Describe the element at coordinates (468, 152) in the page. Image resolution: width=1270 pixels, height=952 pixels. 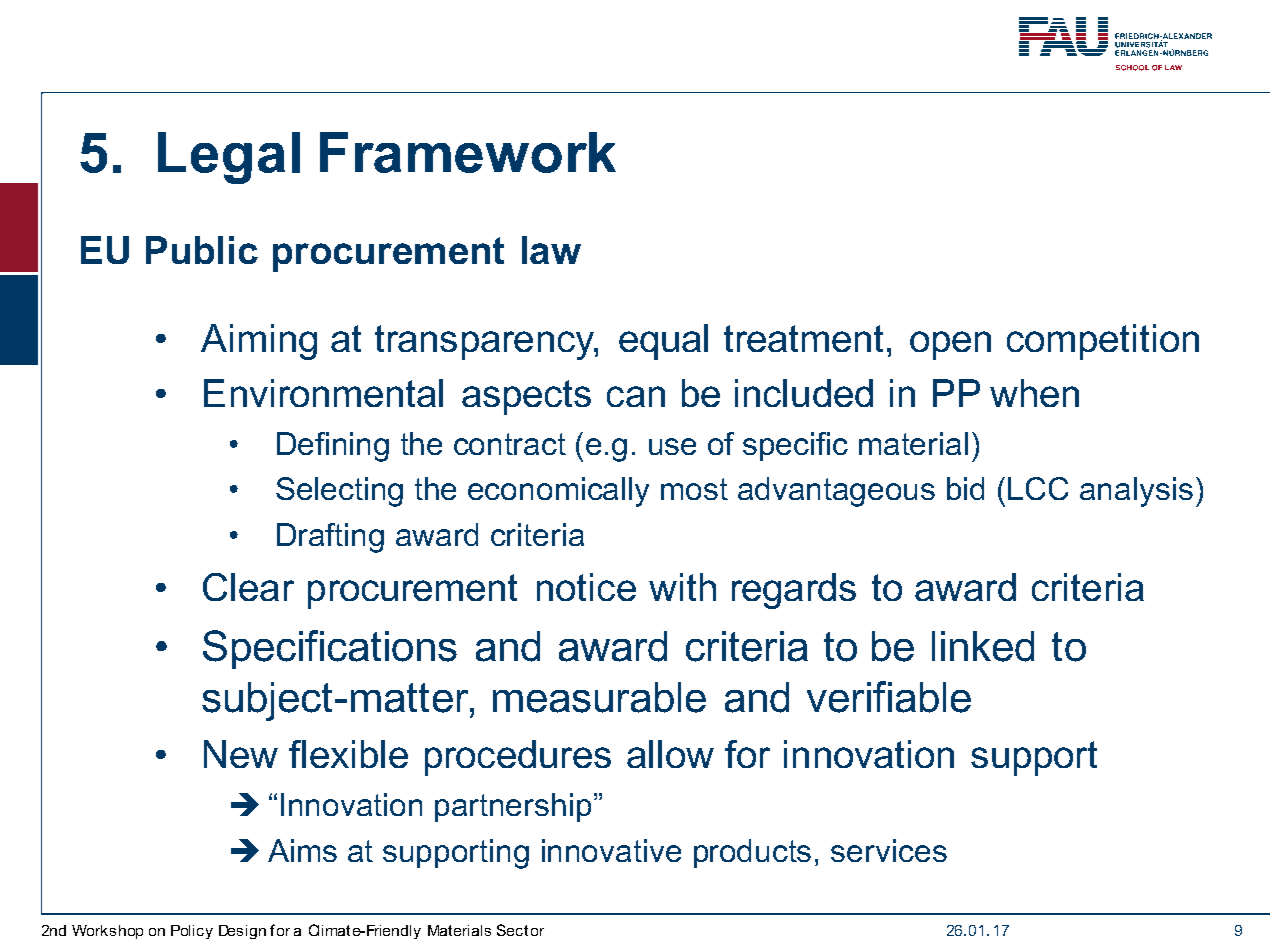
I see `Framework` at that location.
